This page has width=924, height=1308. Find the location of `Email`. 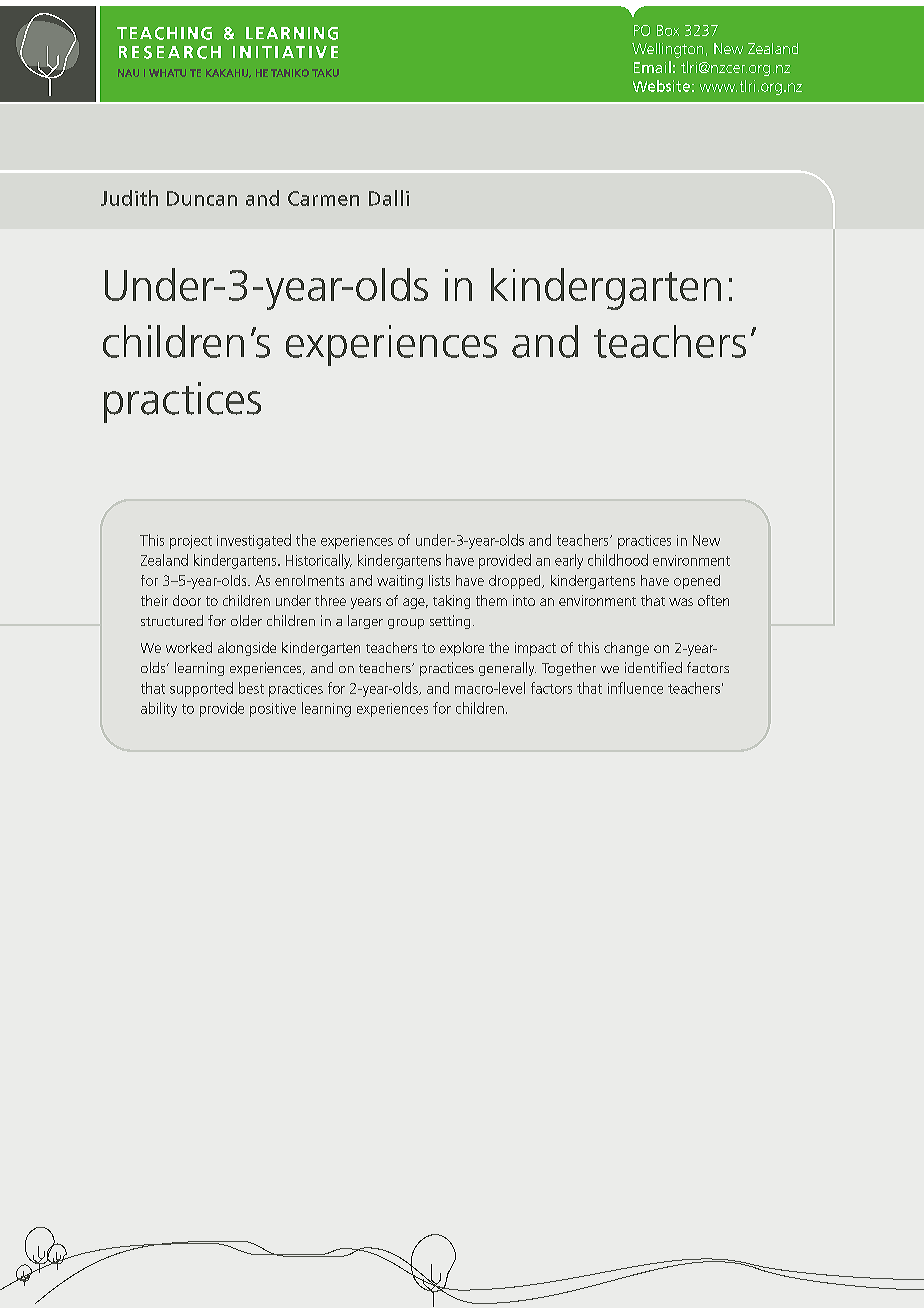

Email is located at coordinates (652, 67).
